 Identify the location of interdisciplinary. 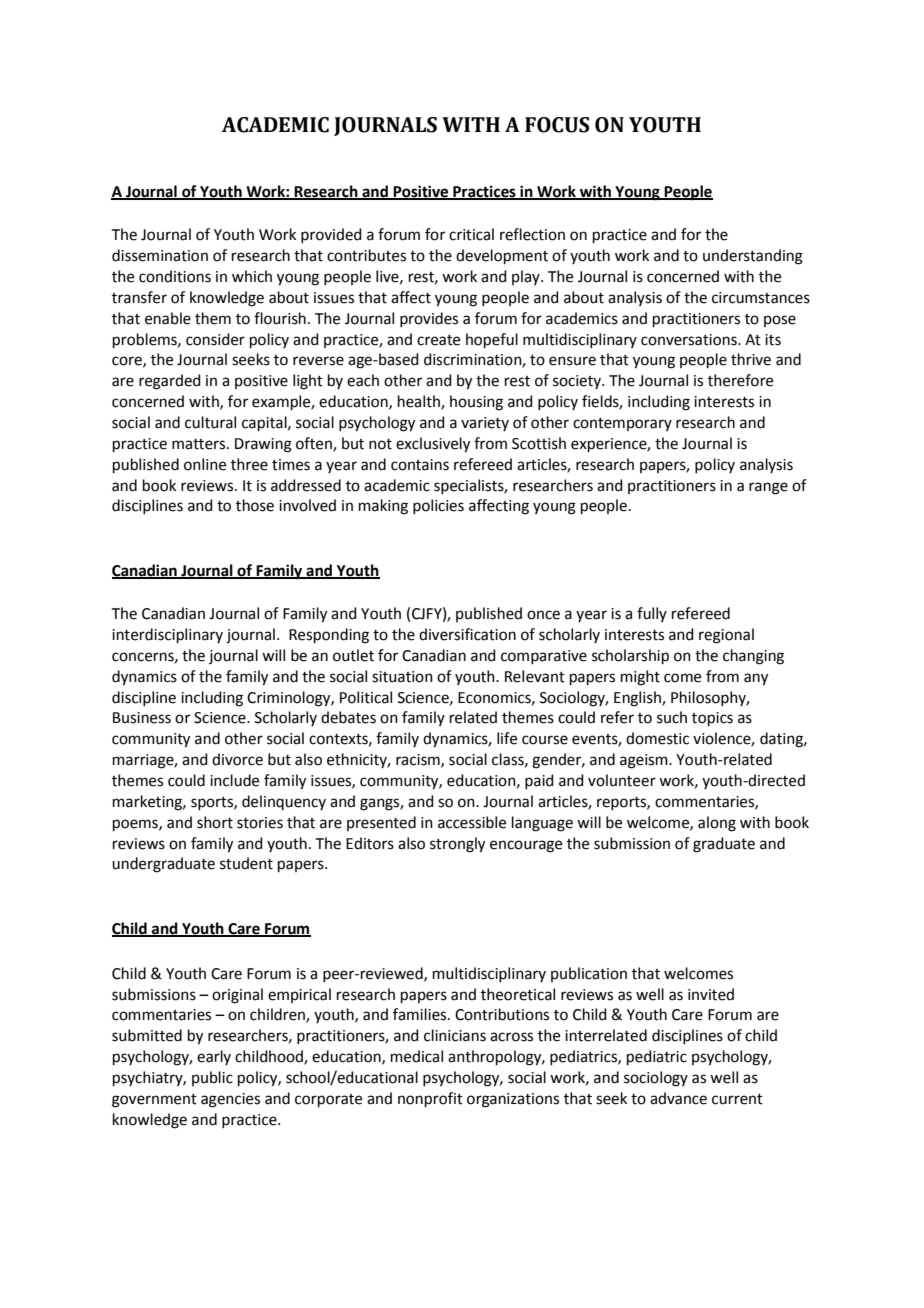
(167, 635).
